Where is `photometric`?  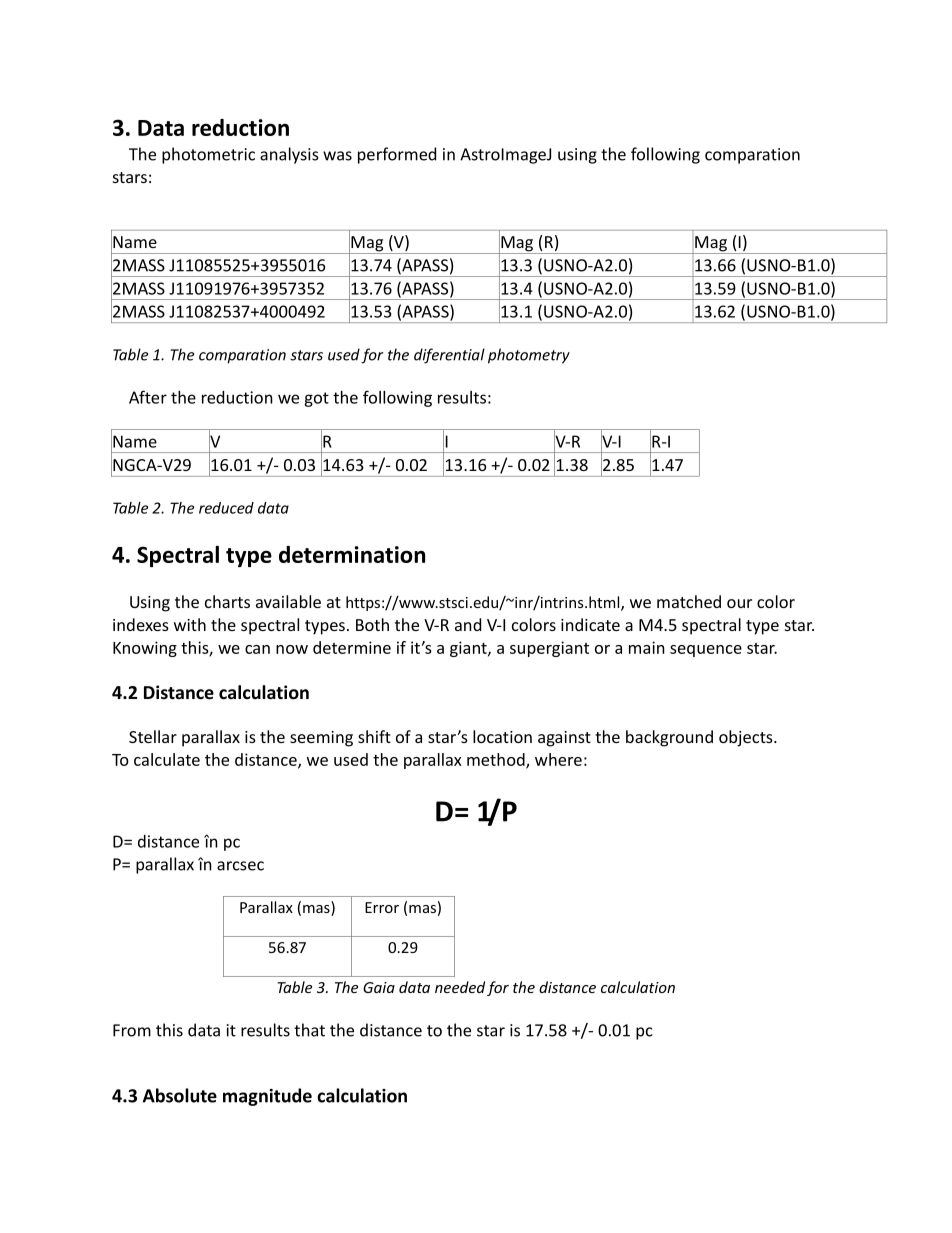 photometric is located at coordinates (208, 155).
